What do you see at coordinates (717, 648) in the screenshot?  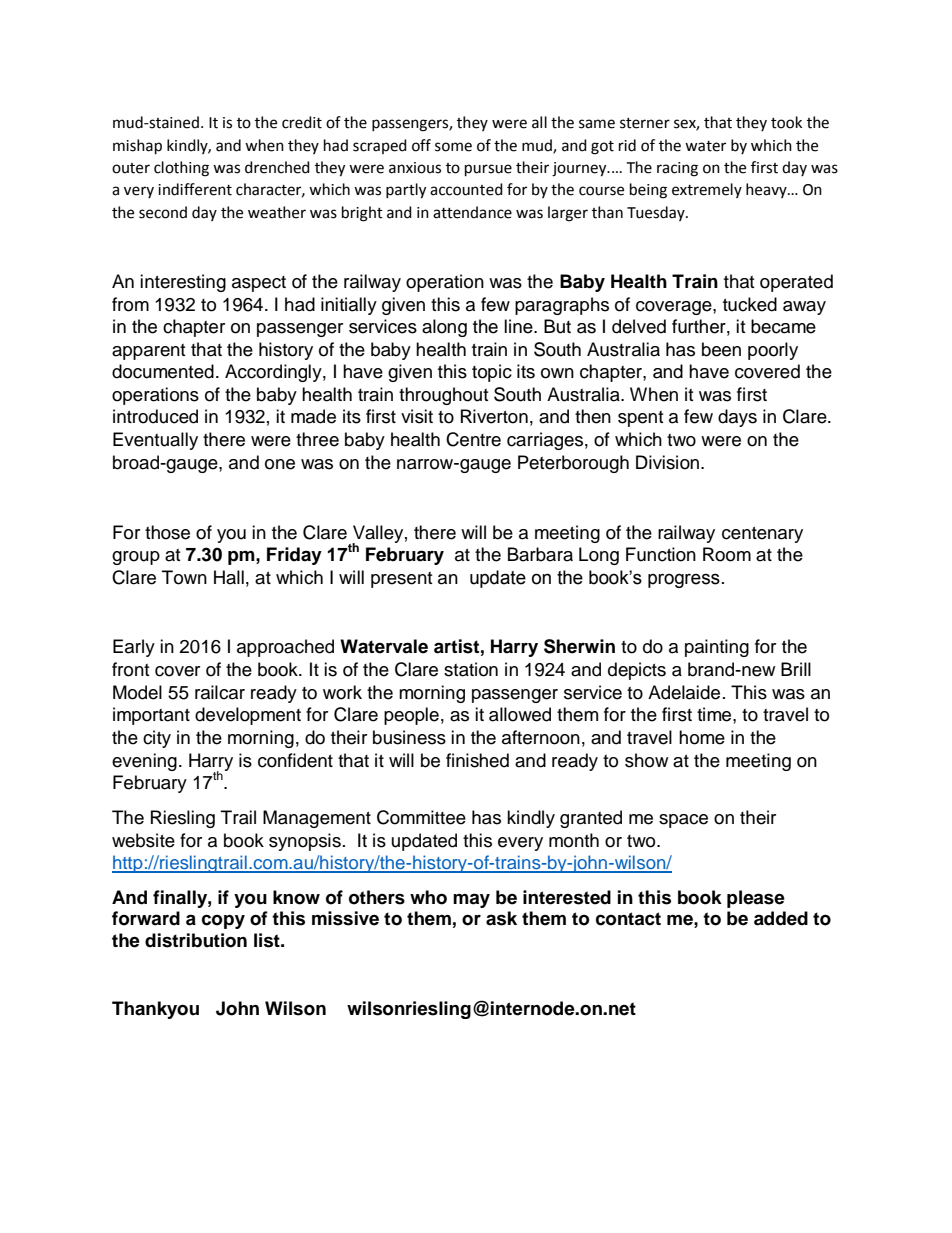 I see `painting` at bounding box center [717, 648].
